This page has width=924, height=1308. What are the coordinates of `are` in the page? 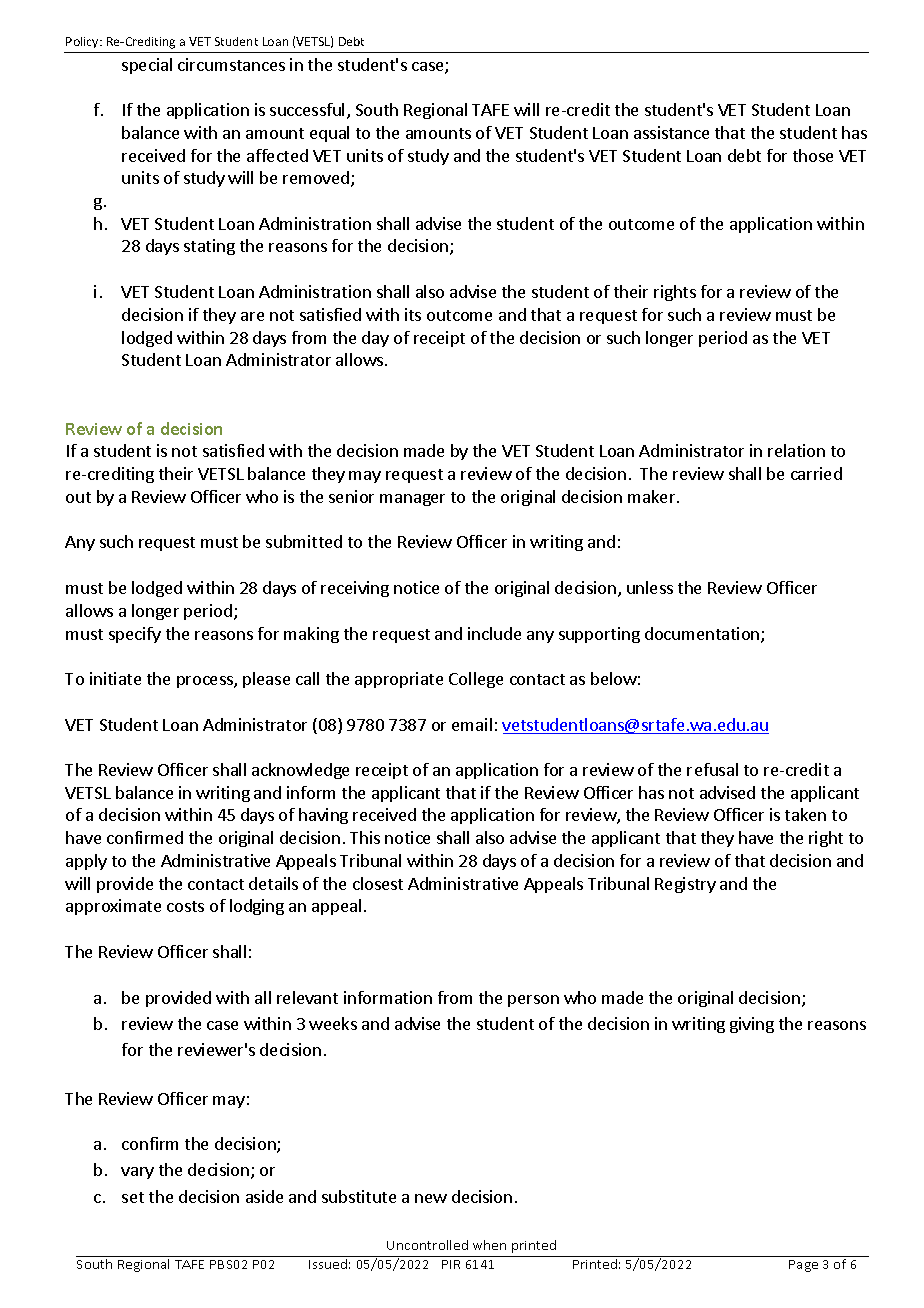 It's located at (252, 316).
